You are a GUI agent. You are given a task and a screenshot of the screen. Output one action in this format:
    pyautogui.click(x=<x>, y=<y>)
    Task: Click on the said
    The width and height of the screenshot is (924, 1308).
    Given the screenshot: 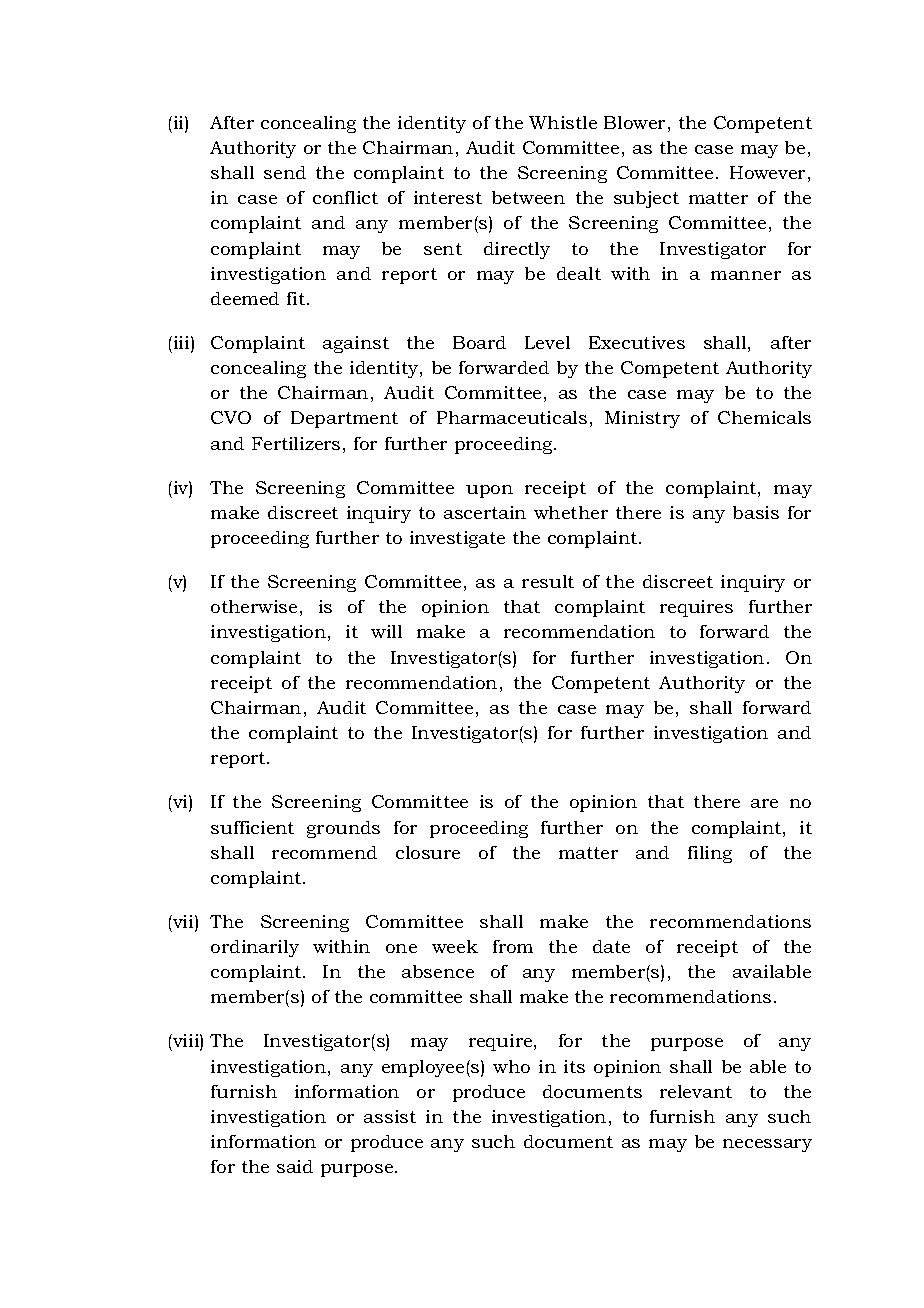 What is the action you would take?
    pyautogui.click(x=295, y=1166)
